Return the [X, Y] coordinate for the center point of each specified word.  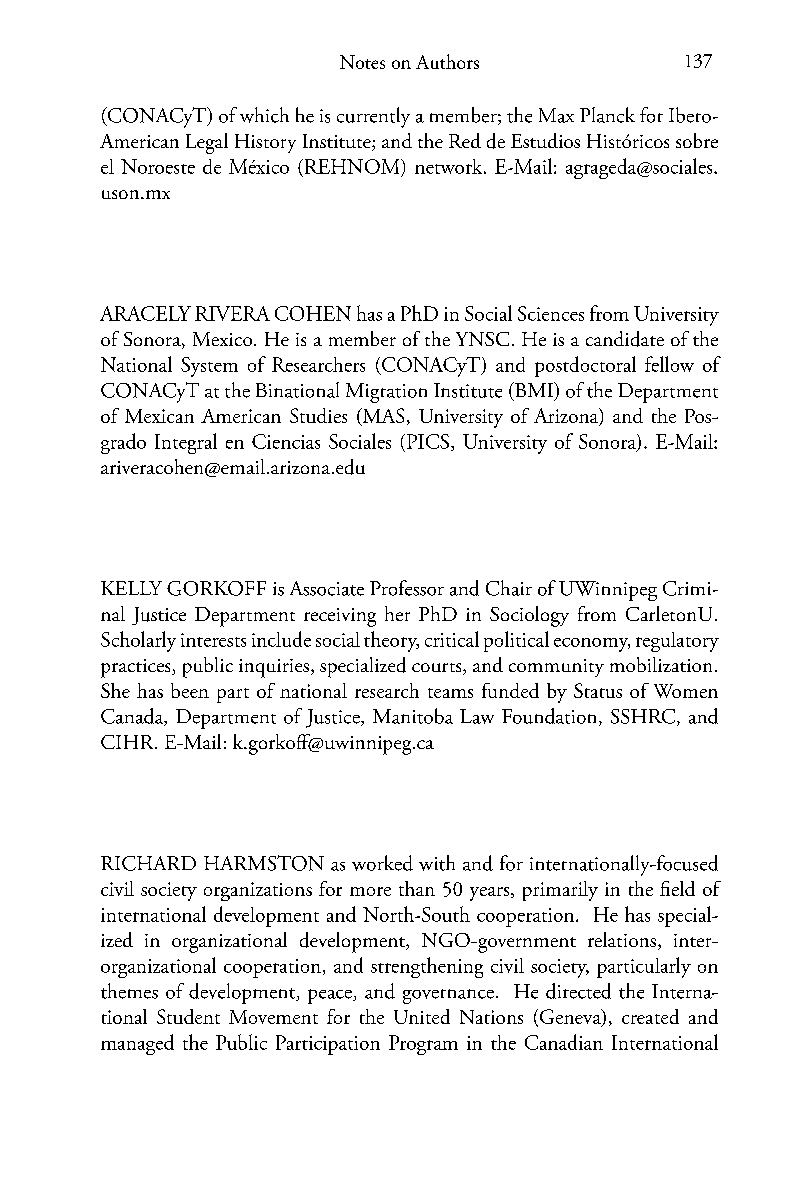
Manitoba [413, 716]
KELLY [131, 588]
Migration [386, 393]
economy [592, 645]
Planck [607, 115]
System [209, 367]
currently [373, 117]
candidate [625, 339]
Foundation [551, 717]
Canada [133, 717]
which [264, 115]
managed [137, 1044]
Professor [407, 588]
